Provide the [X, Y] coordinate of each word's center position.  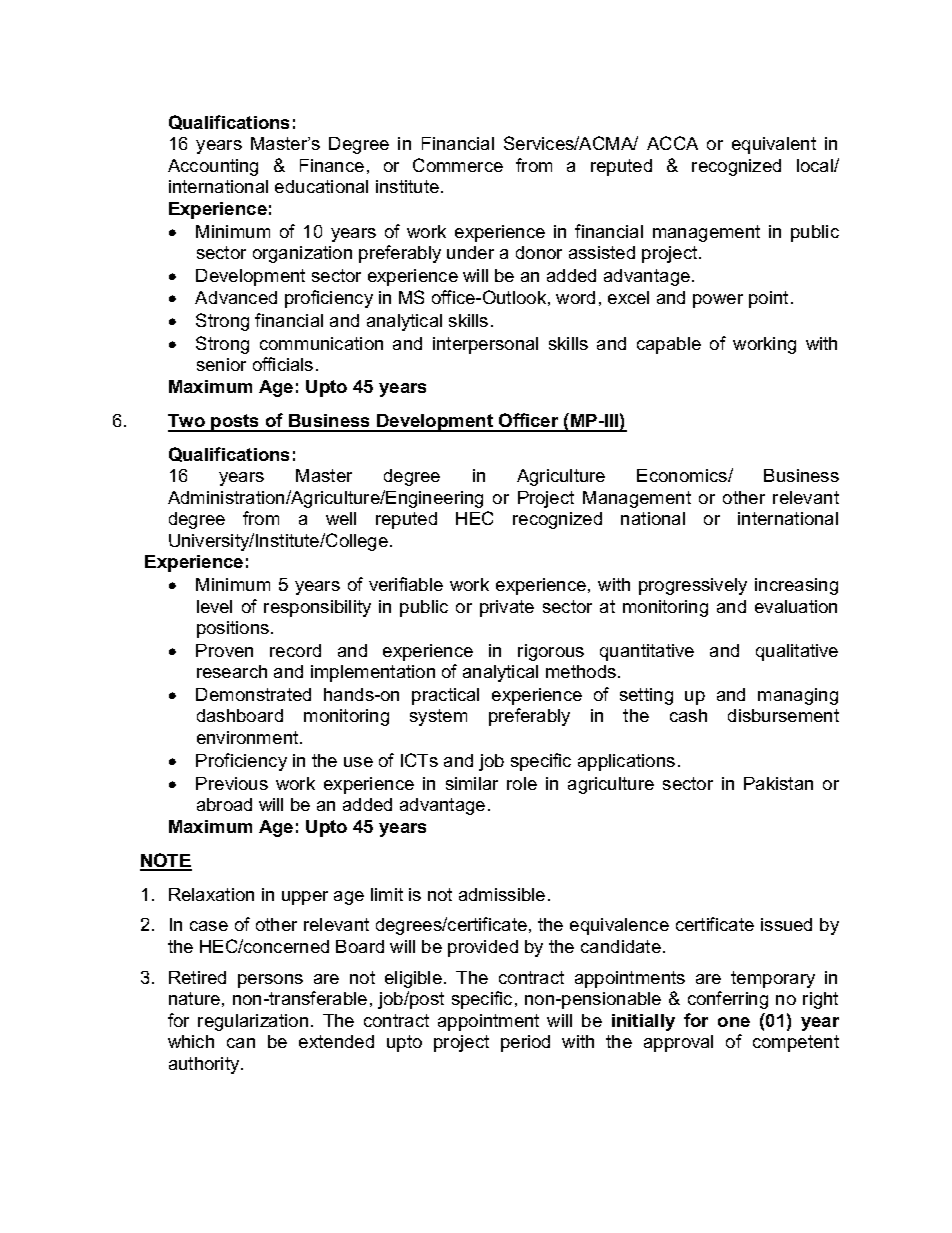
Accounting [213, 167]
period [525, 1043]
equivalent [774, 145]
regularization [253, 1022]
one [734, 1022]
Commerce [458, 165]
